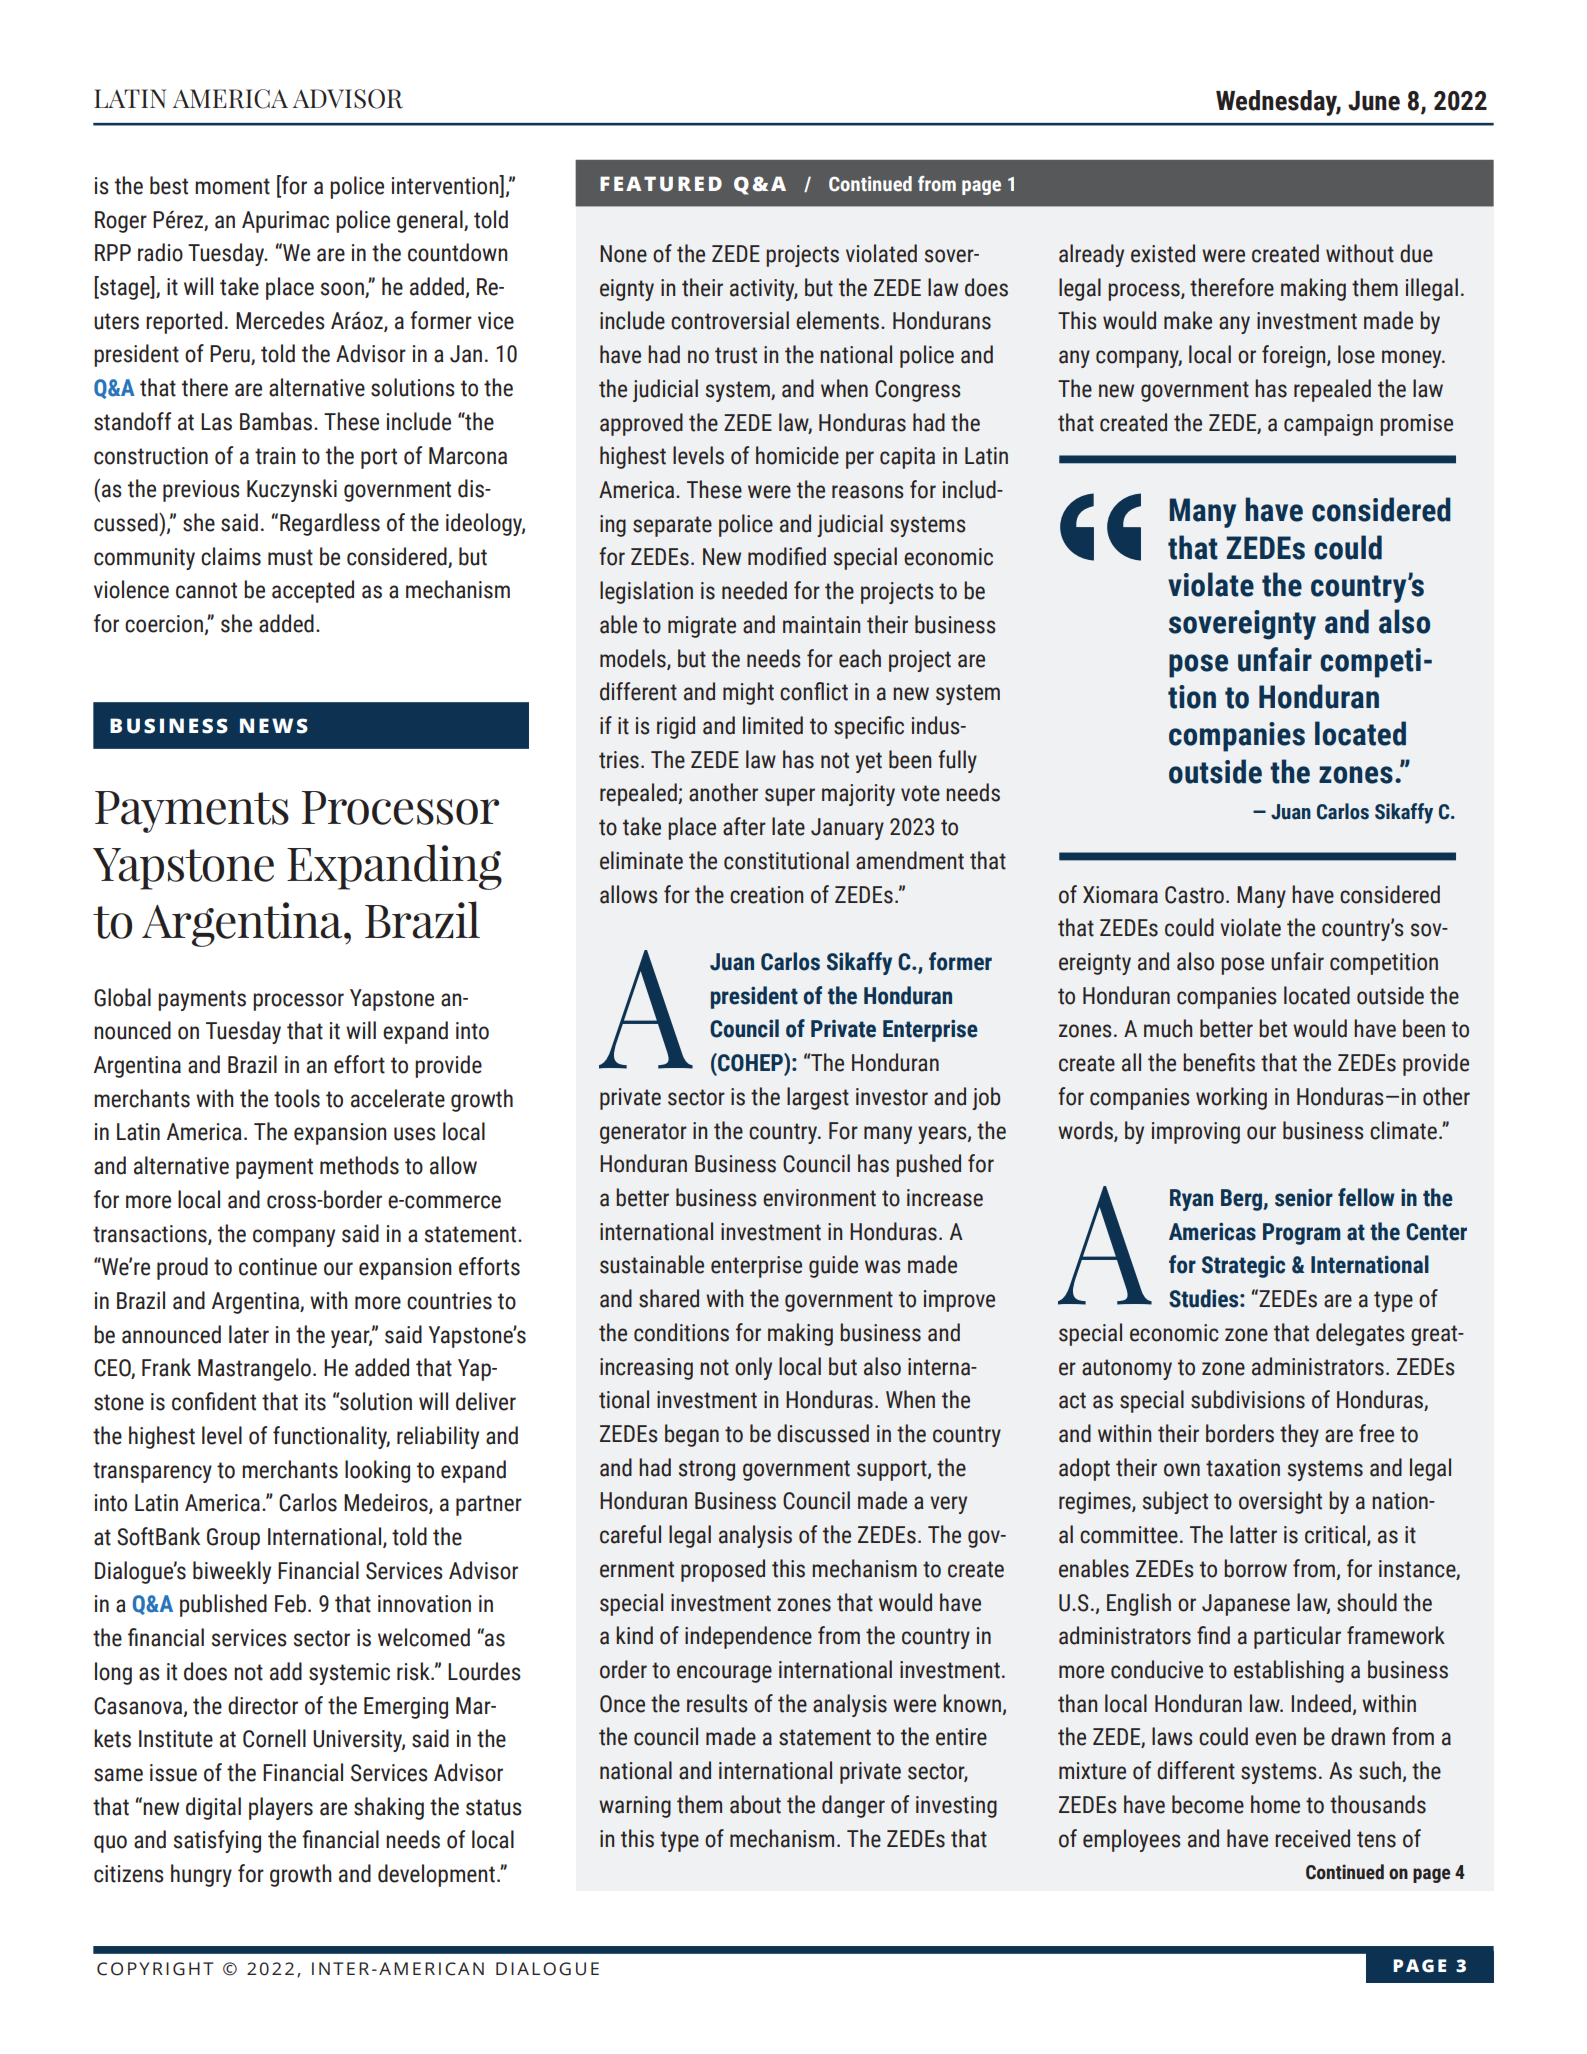 The image size is (1587, 2054). I want to click on benefits, so click(1219, 1062).
